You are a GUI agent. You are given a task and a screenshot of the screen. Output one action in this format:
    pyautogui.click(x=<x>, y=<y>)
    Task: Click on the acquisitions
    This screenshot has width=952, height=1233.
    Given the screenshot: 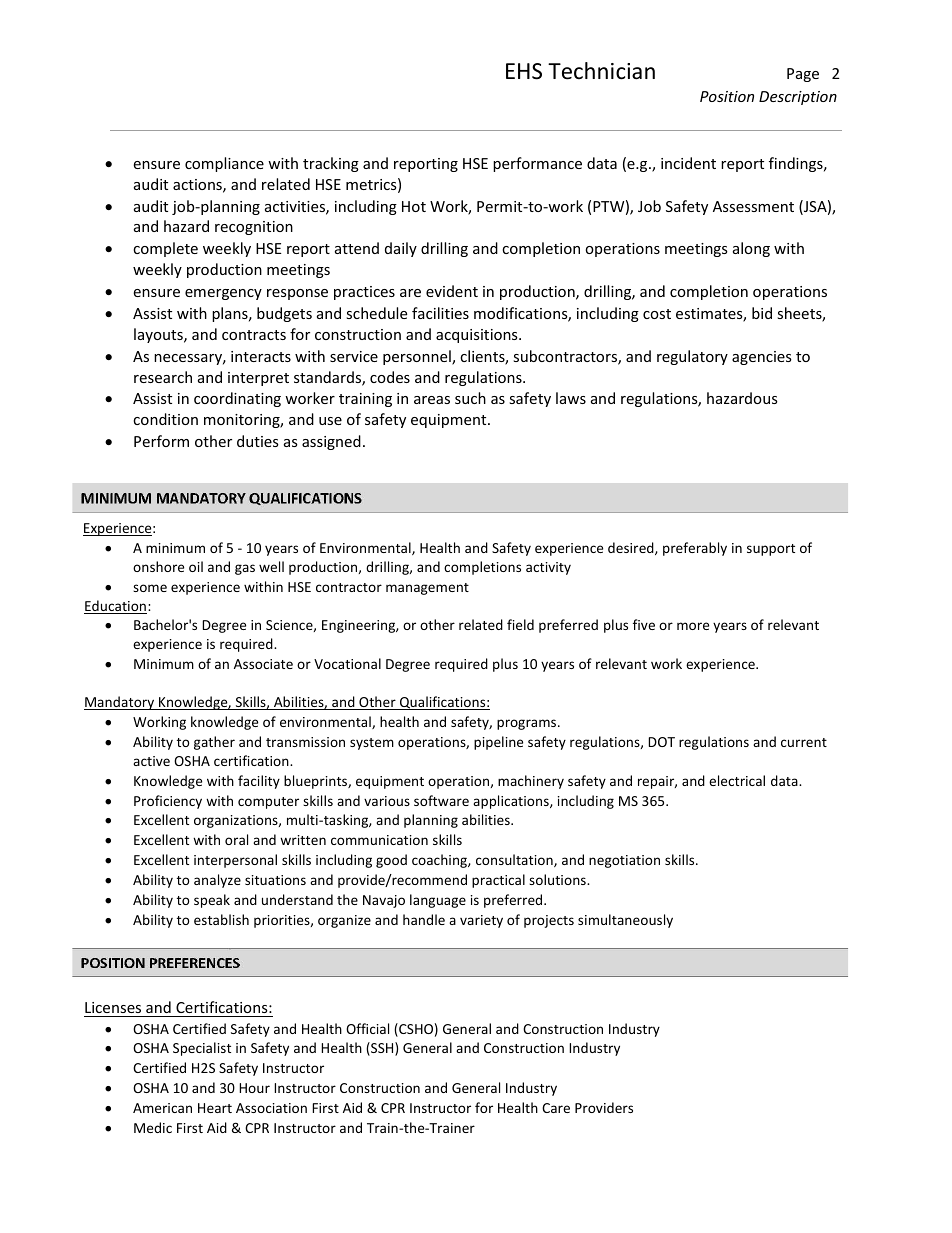 What is the action you would take?
    pyautogui.click(x=478, y=336)
